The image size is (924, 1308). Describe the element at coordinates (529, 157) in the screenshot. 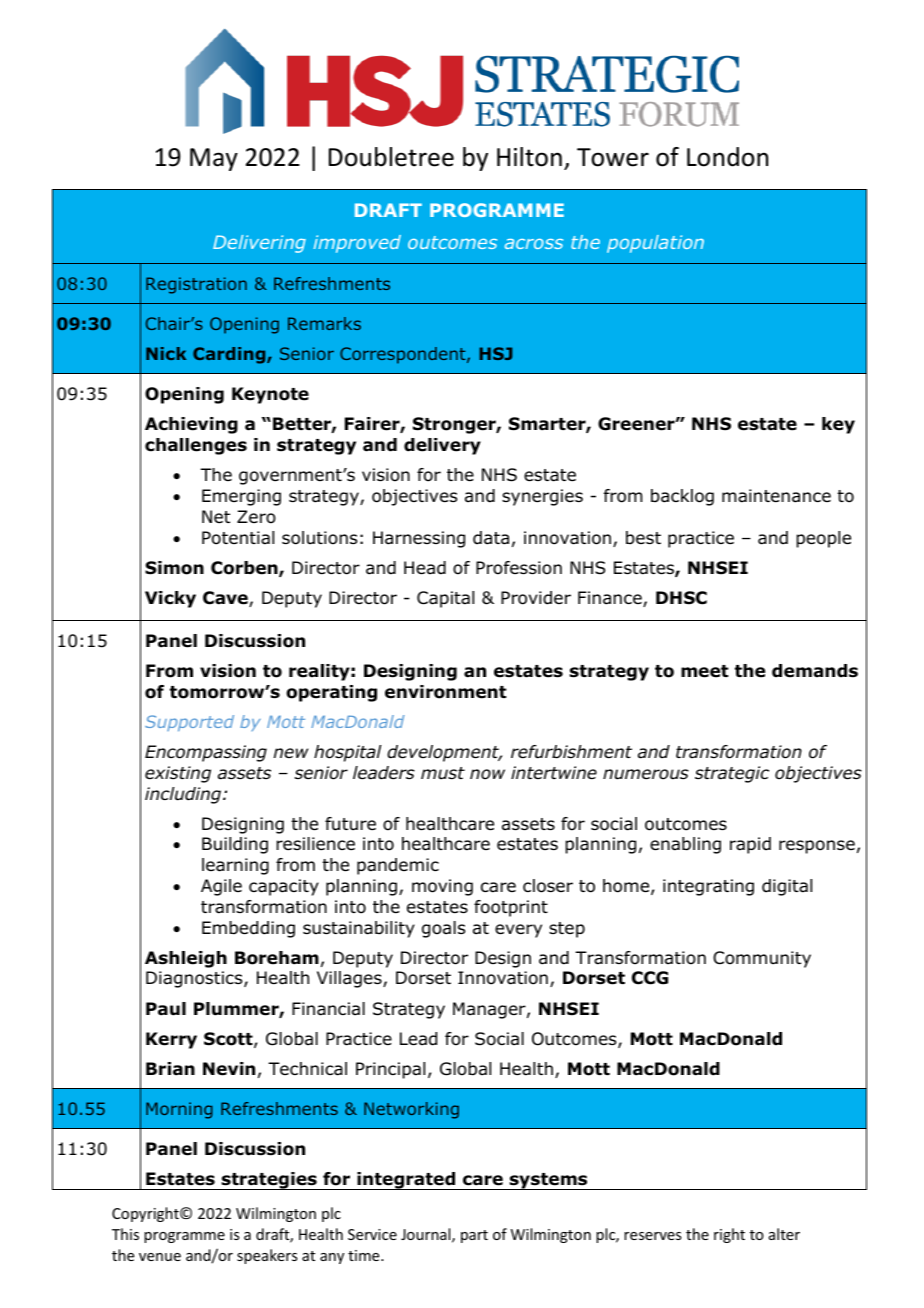

I see `Hilton` at that location.
